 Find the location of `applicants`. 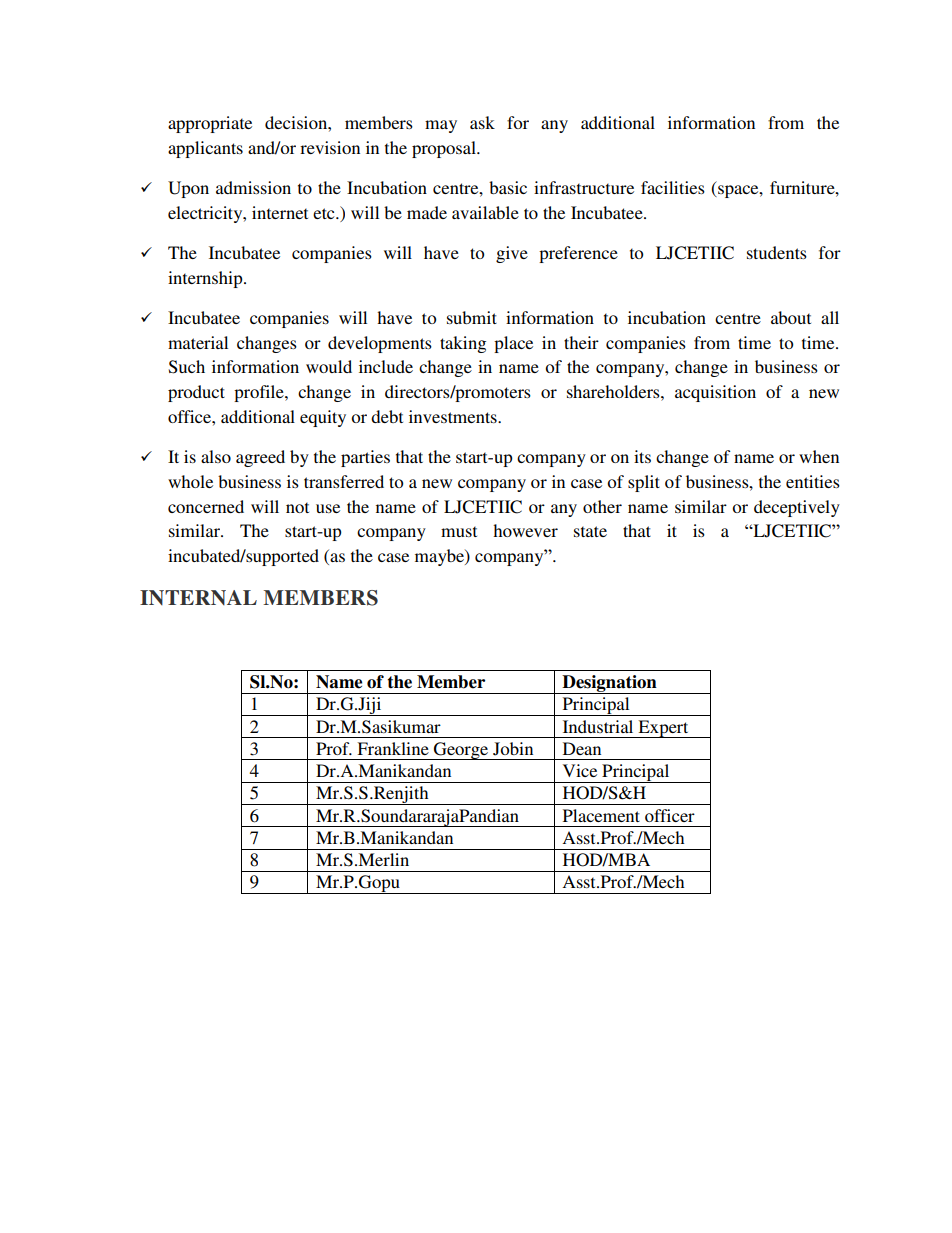

applicants is located at coordinates (205, 149).
